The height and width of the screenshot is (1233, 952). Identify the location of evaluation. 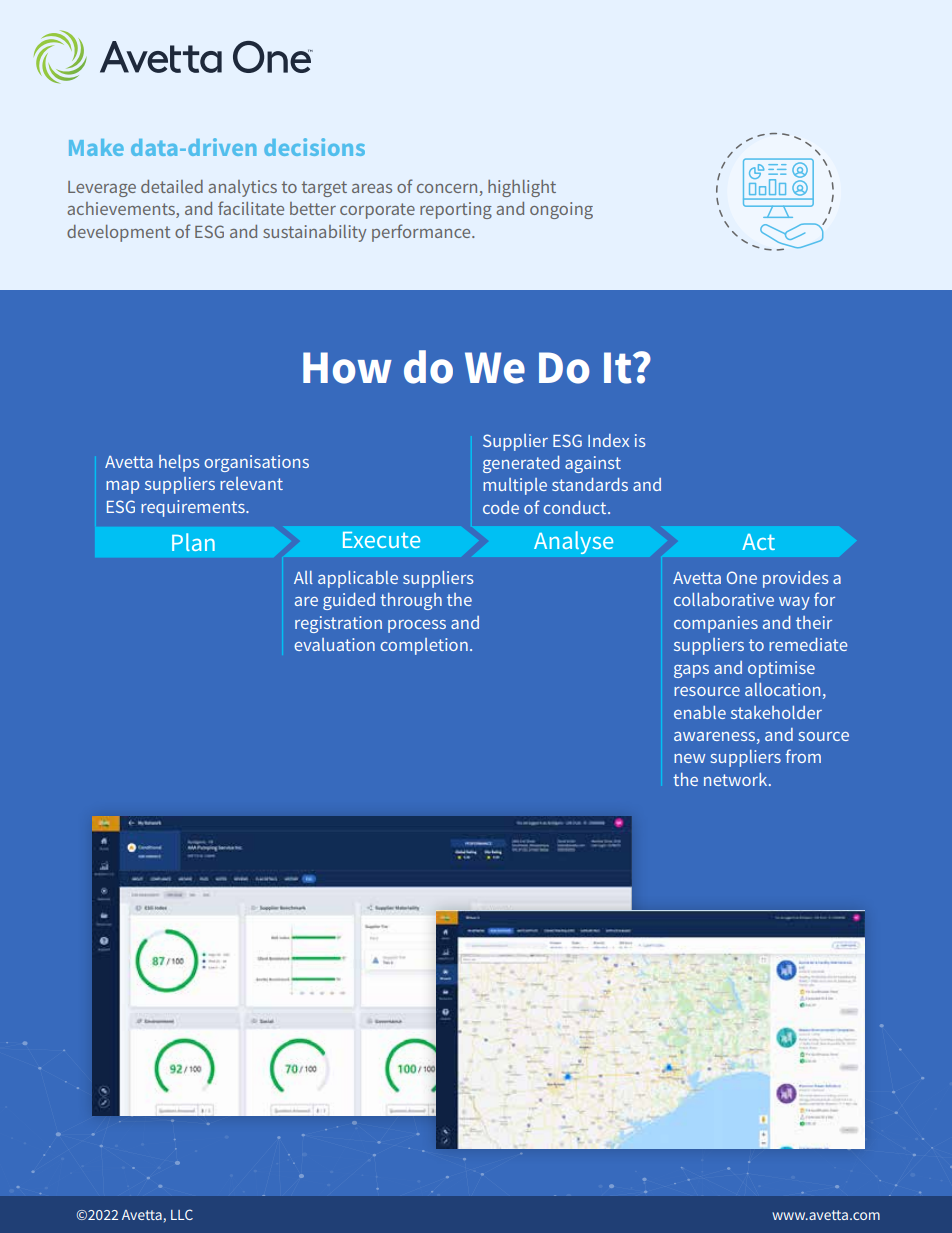
(334, 644).
